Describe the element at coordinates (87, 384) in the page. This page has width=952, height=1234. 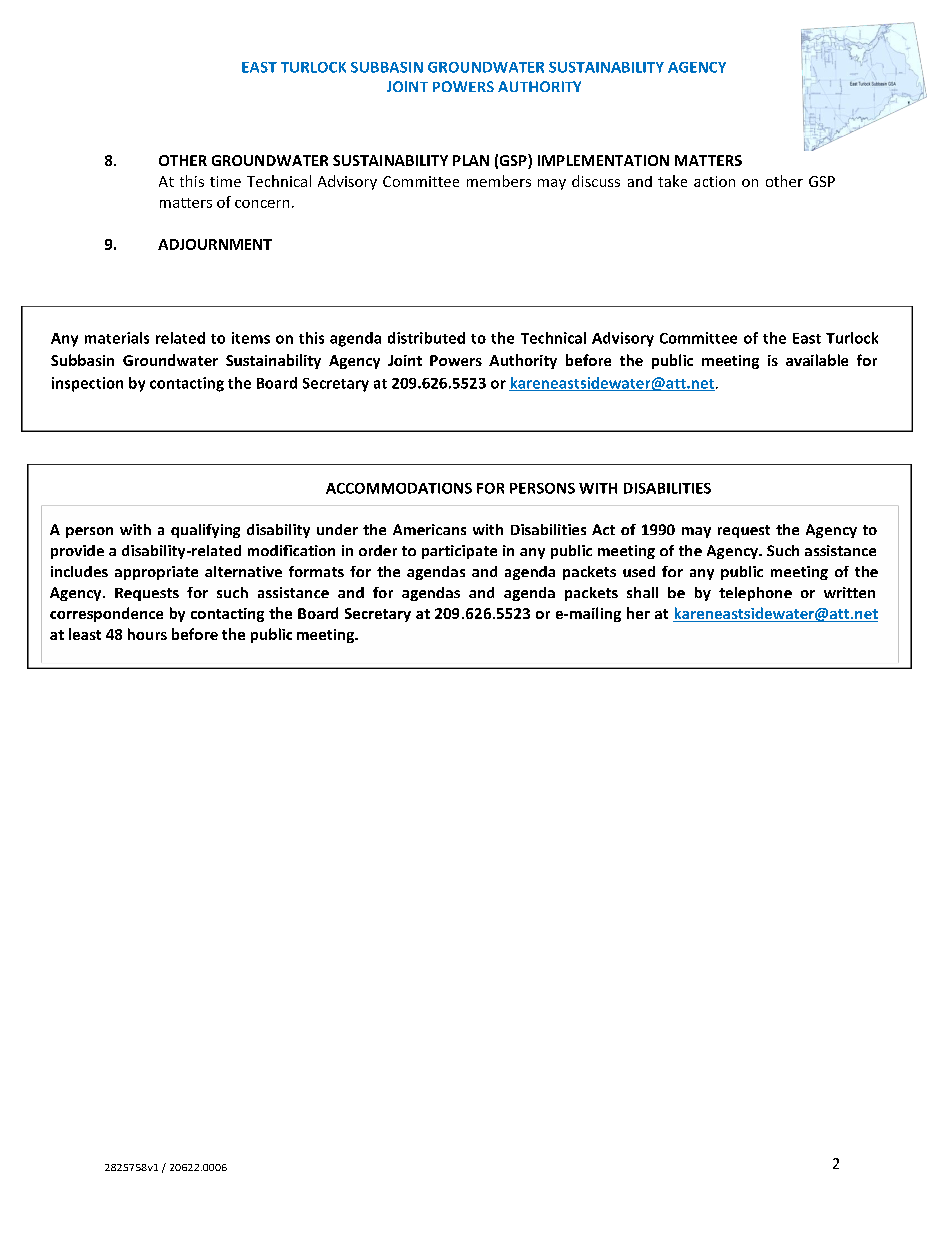
I see `inspection` at that location.
